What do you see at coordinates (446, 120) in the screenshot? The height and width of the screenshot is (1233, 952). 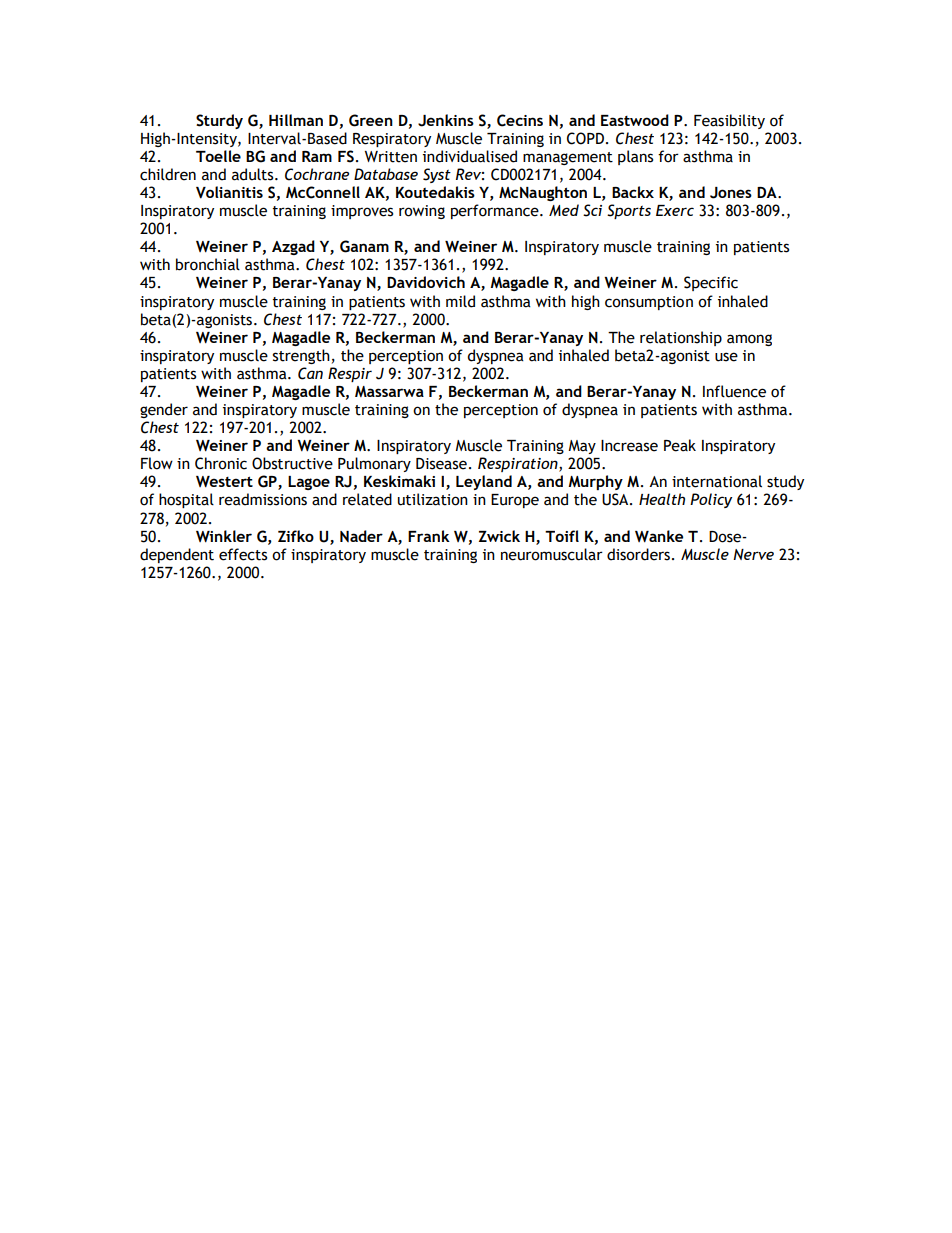 I see `Jenkins` at bounding box center [446, 120].
